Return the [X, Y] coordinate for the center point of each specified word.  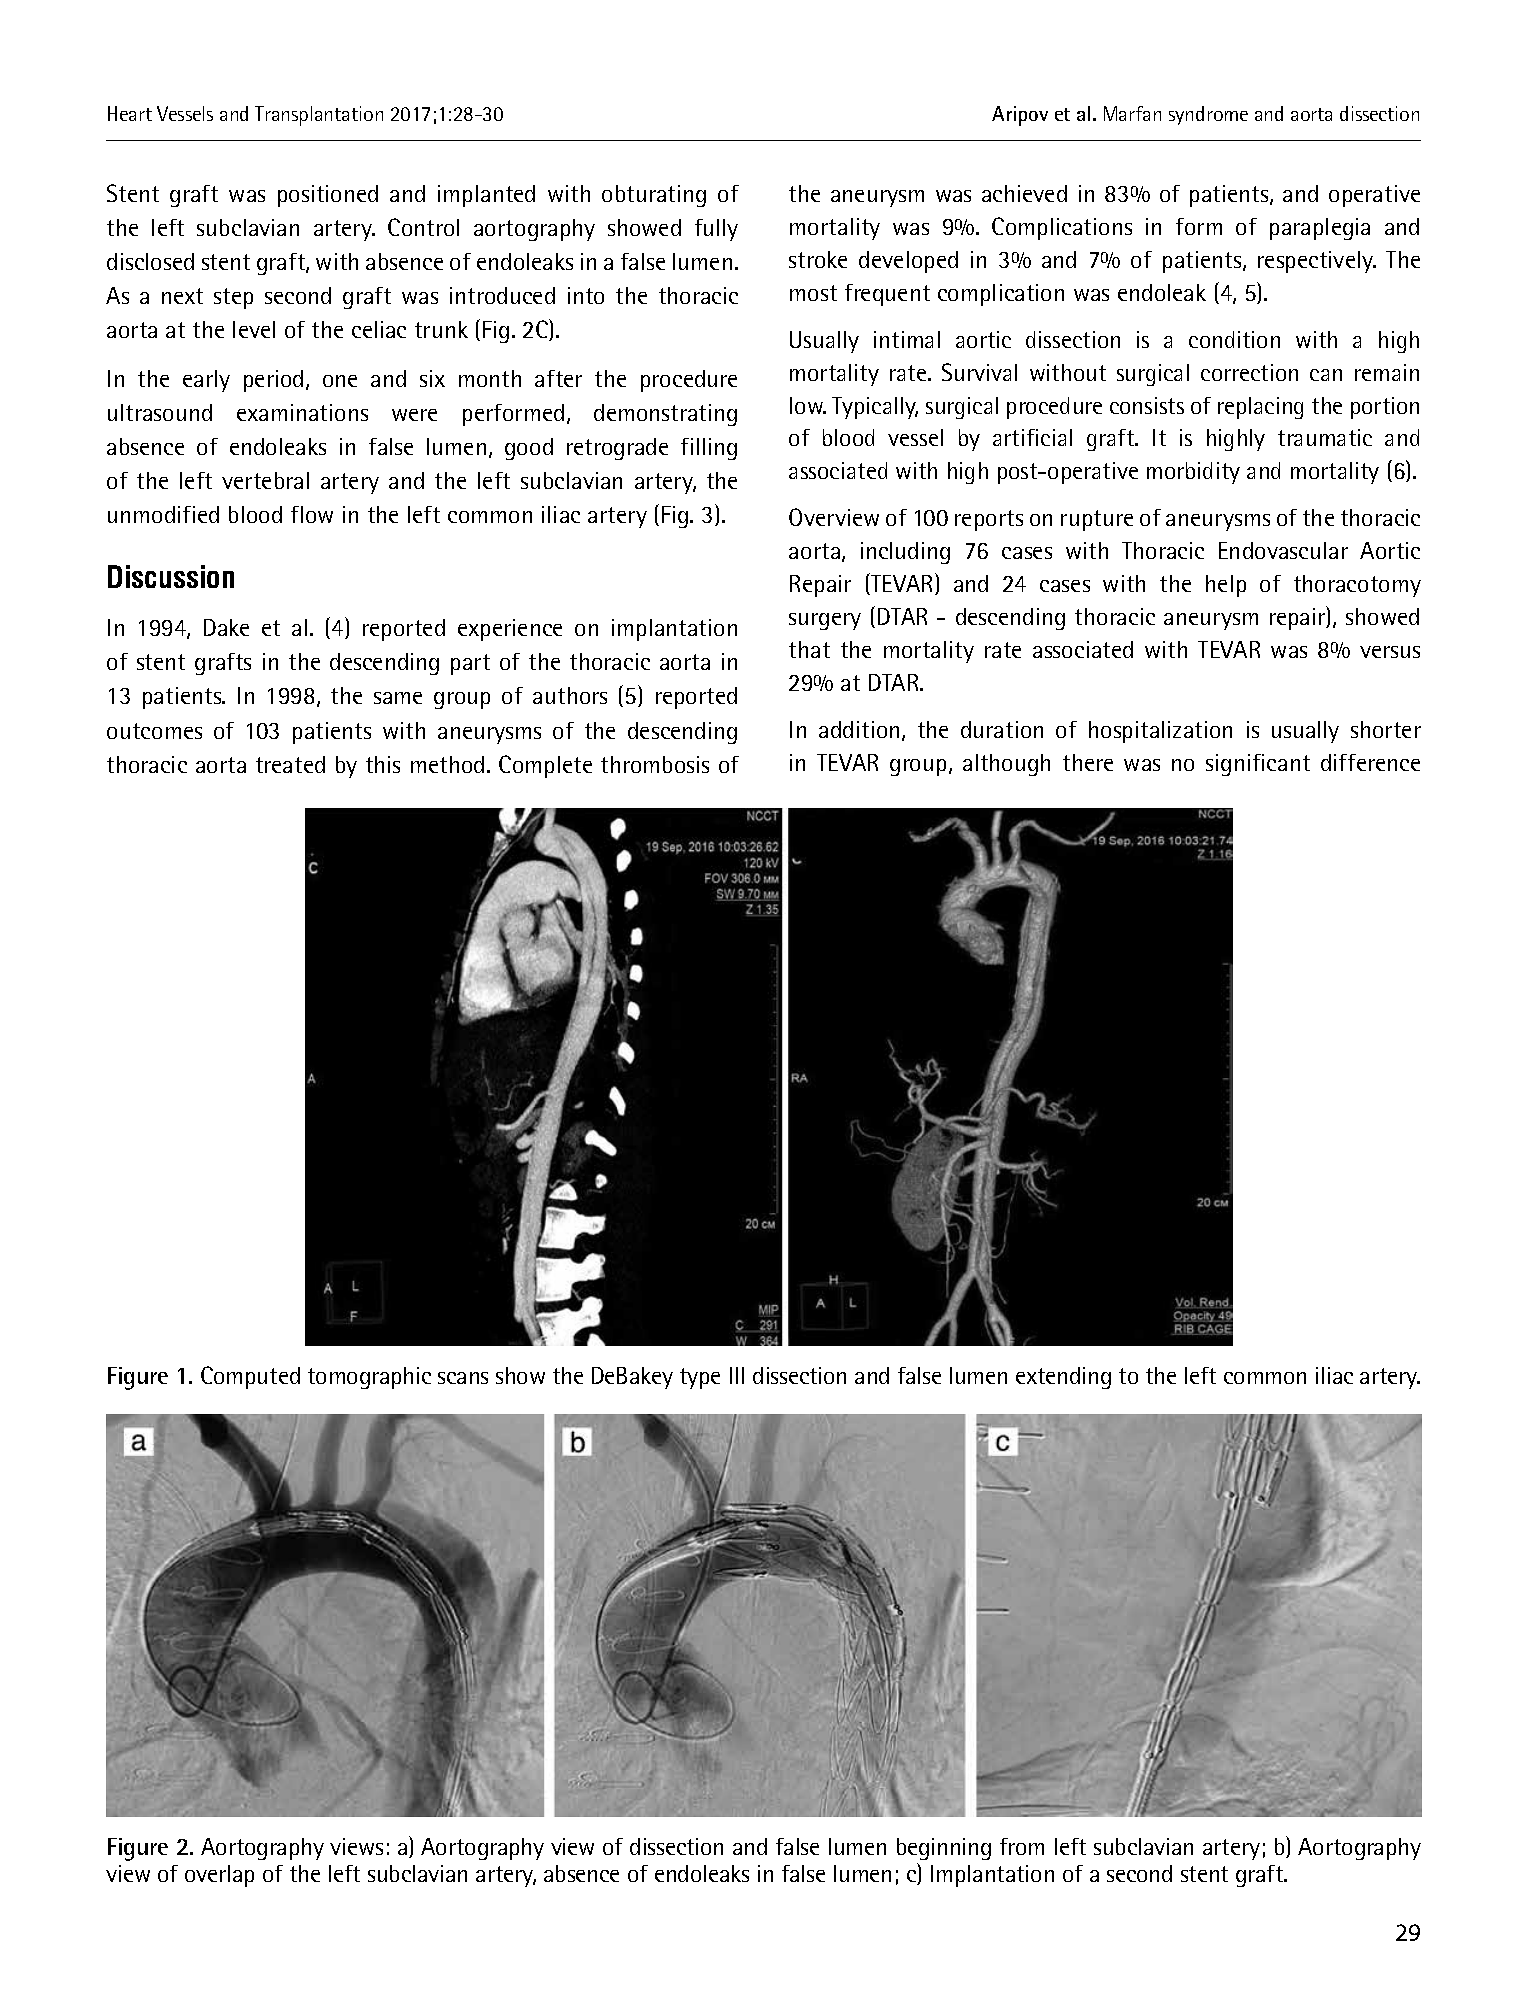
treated [290, 764]
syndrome [1208, 115]
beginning [944, 1849]
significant [1258, 765]
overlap [219, 1876]
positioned [328, 196]
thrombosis [655, 764]
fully [716, 230]
